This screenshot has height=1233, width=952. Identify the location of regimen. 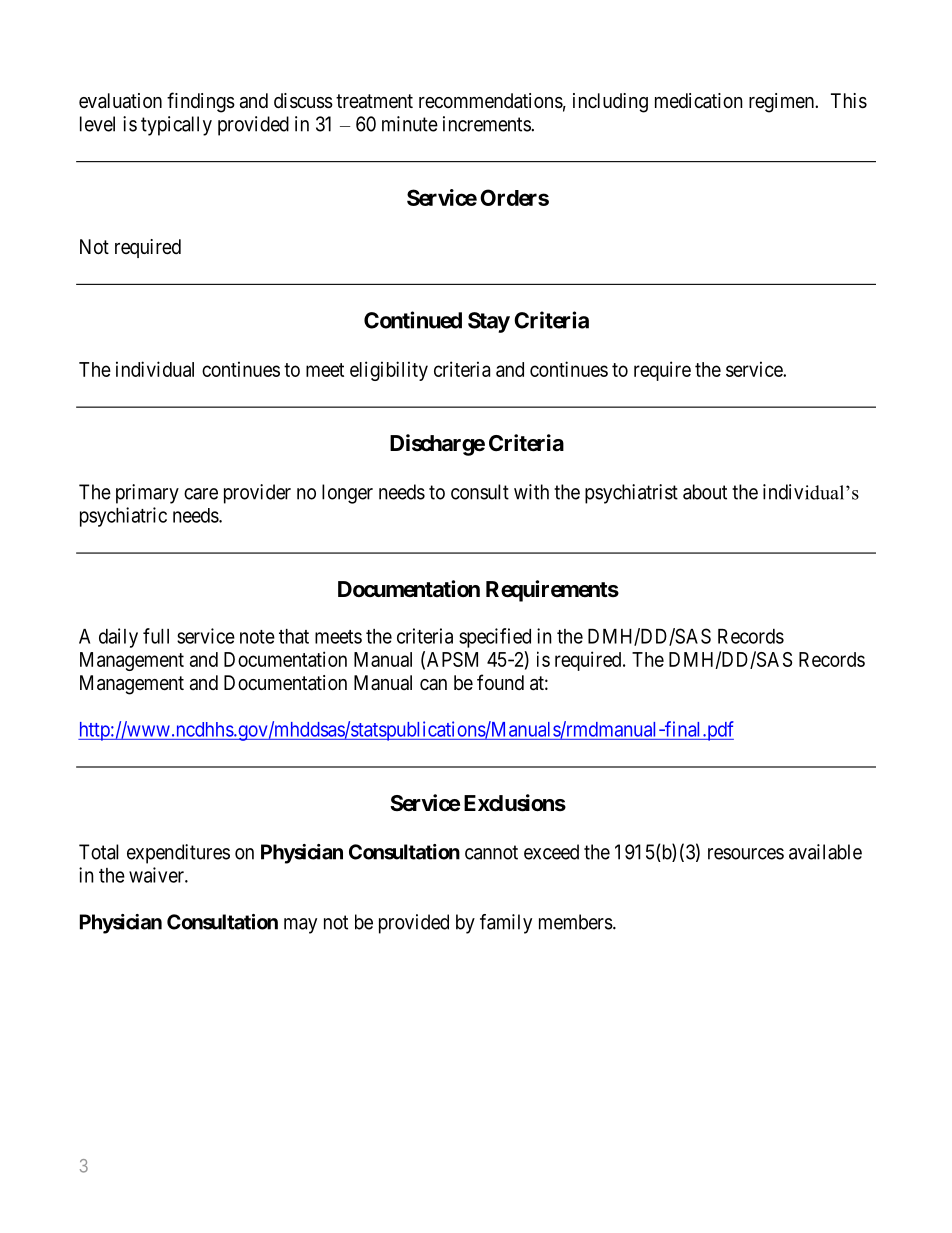
(782, 103).
